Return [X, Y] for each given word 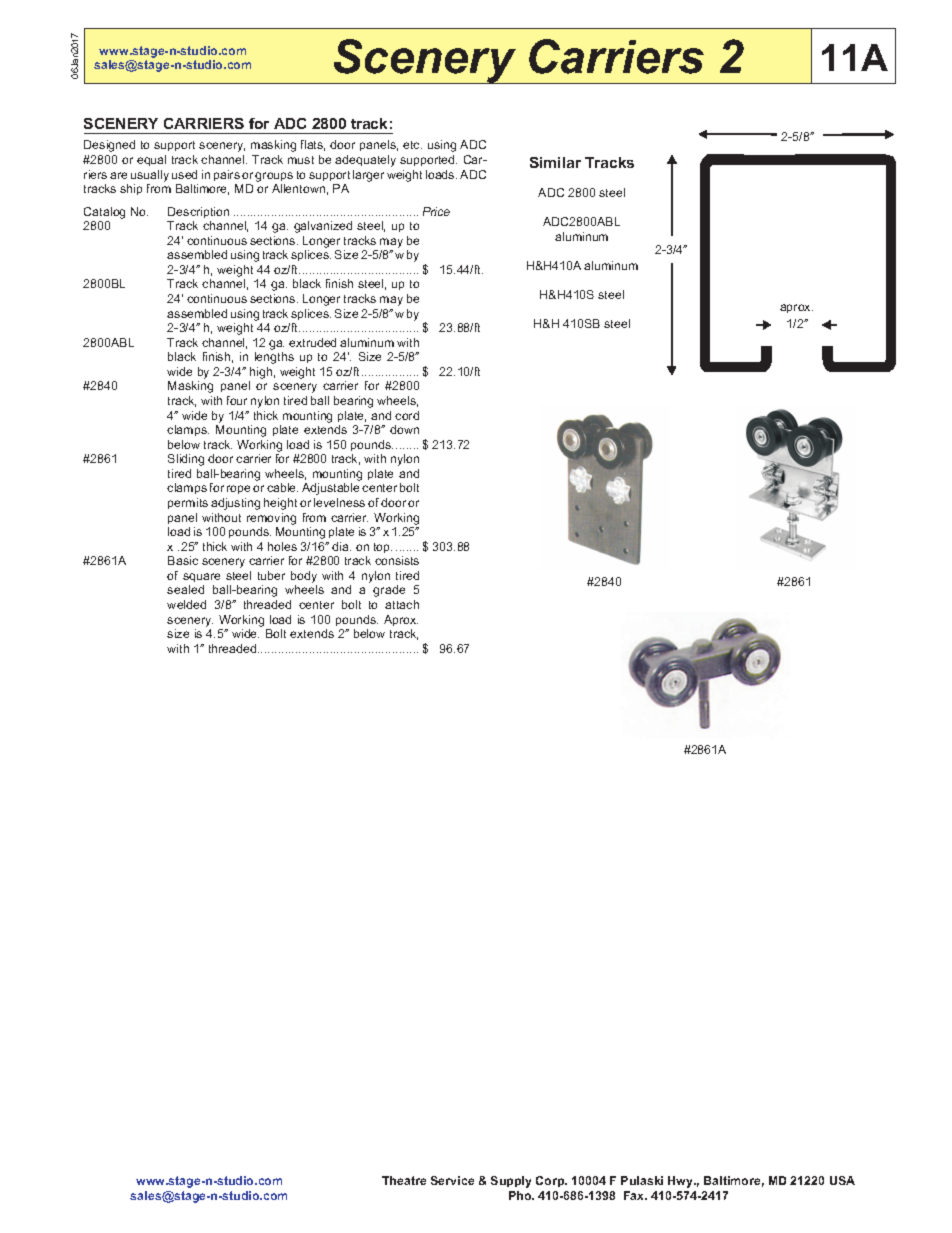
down [404, 429]
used [184, 174]
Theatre [404, 1180]
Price [436, 211]
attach [402, 604]
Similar [555, 162]
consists [397, 560]
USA [842, 1180]
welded [186, 604]
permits [188, 503]
